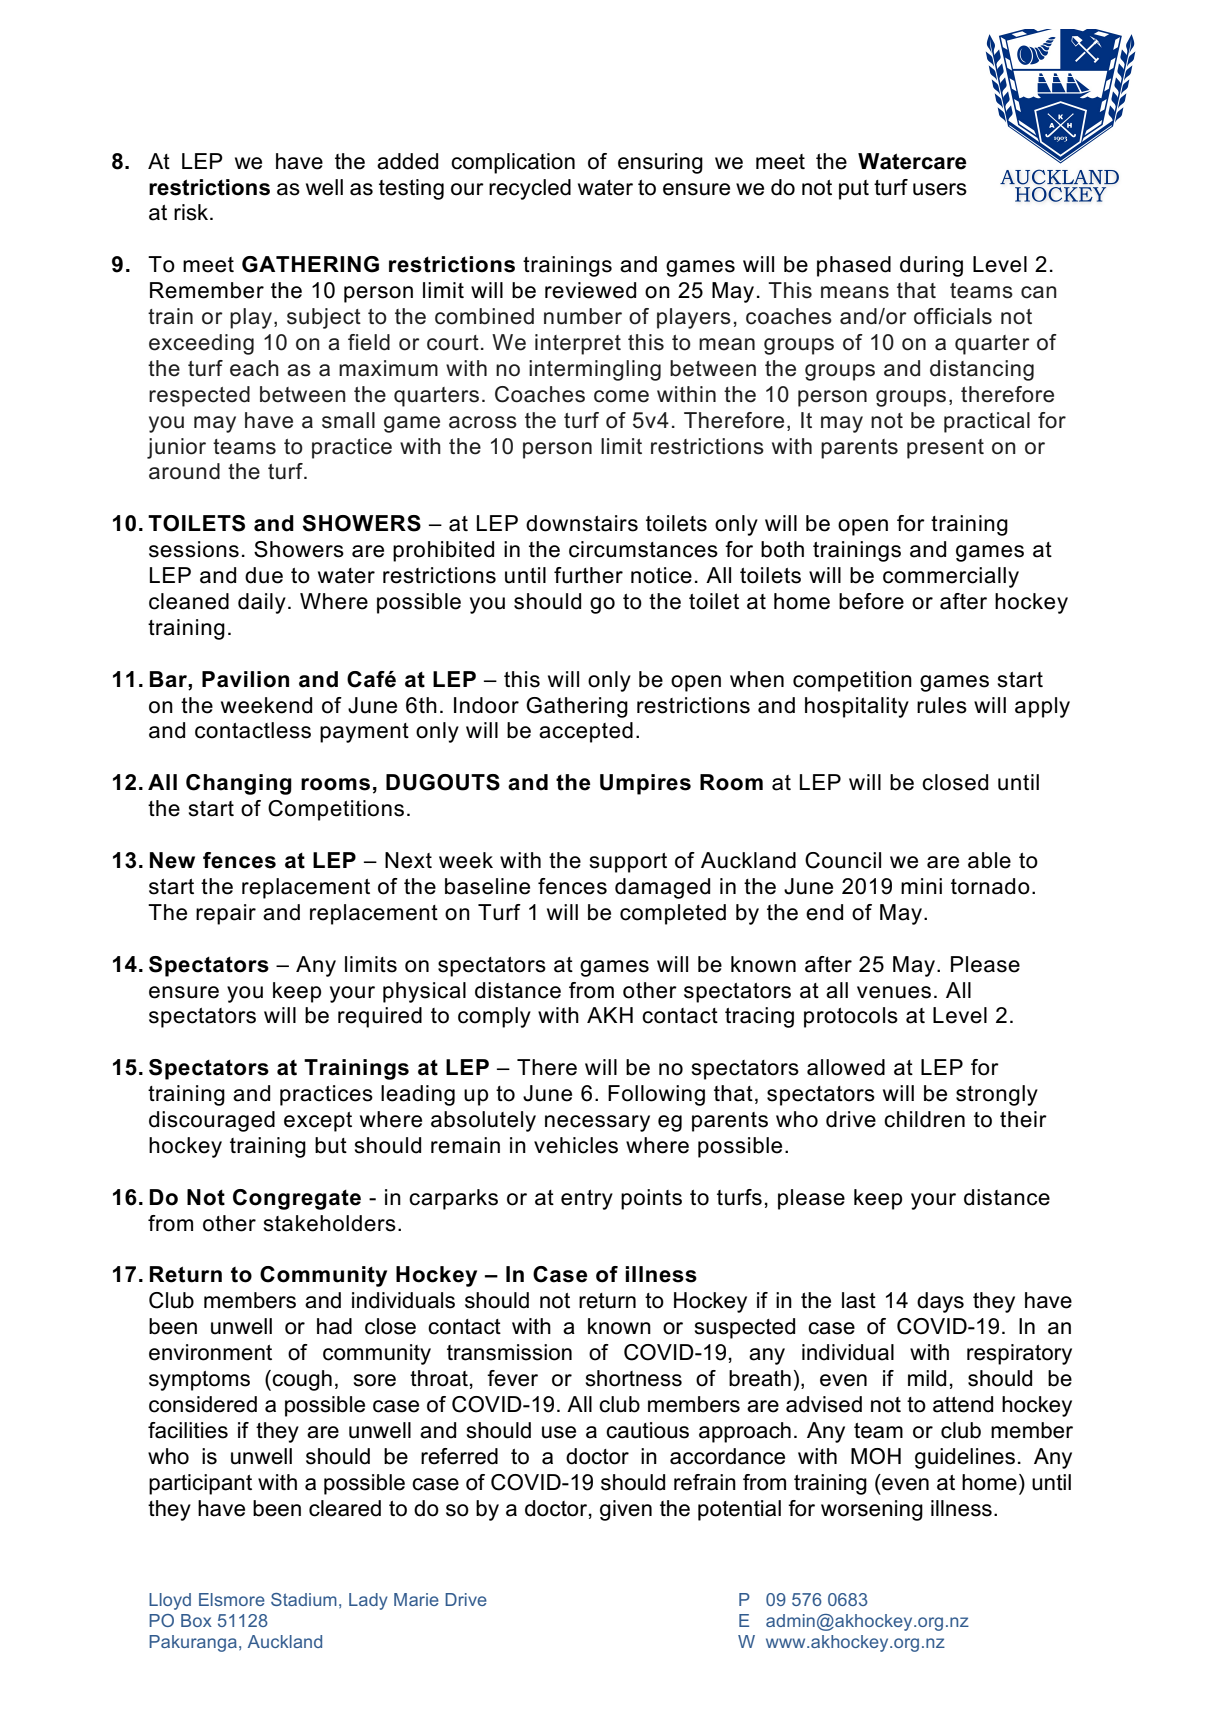 This document has width=1219, height=1724. Describe the element at coordinates (245, 679) in the document. I see `Pavilion` at that location.
